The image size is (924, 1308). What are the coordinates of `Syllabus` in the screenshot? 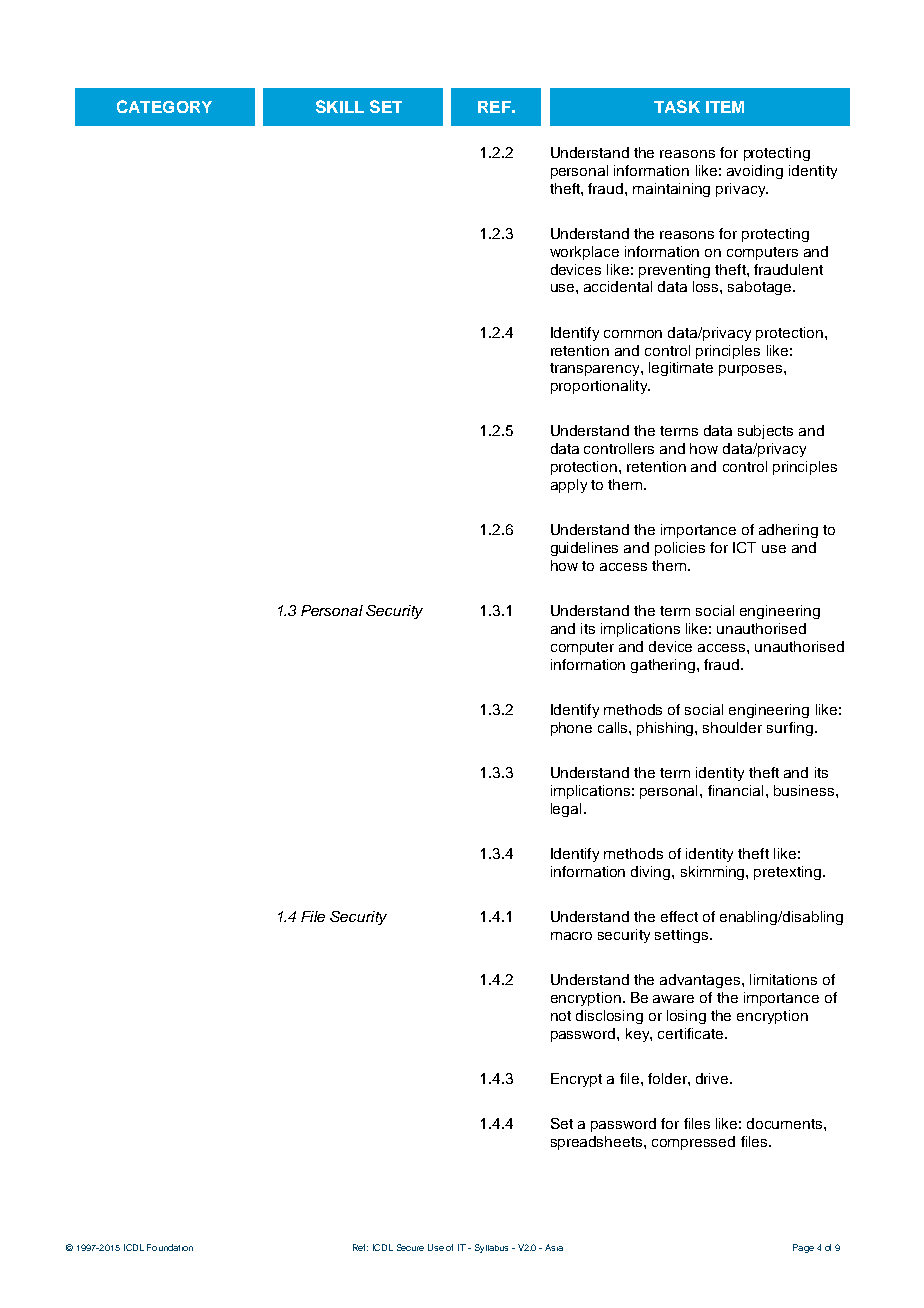 It's located at (491, 1248).
